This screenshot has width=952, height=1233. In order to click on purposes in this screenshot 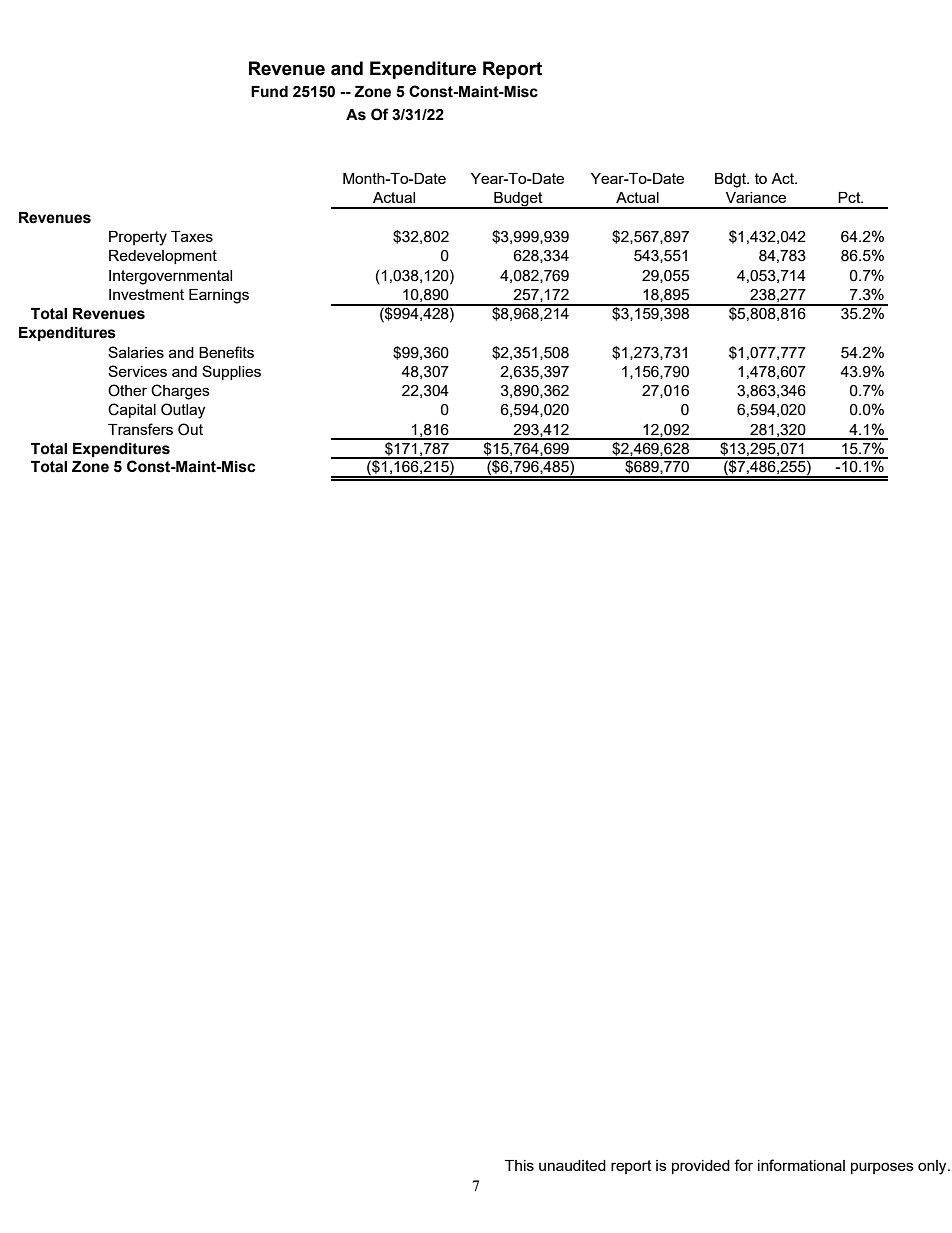, I will do `click(882, 1168)`.
